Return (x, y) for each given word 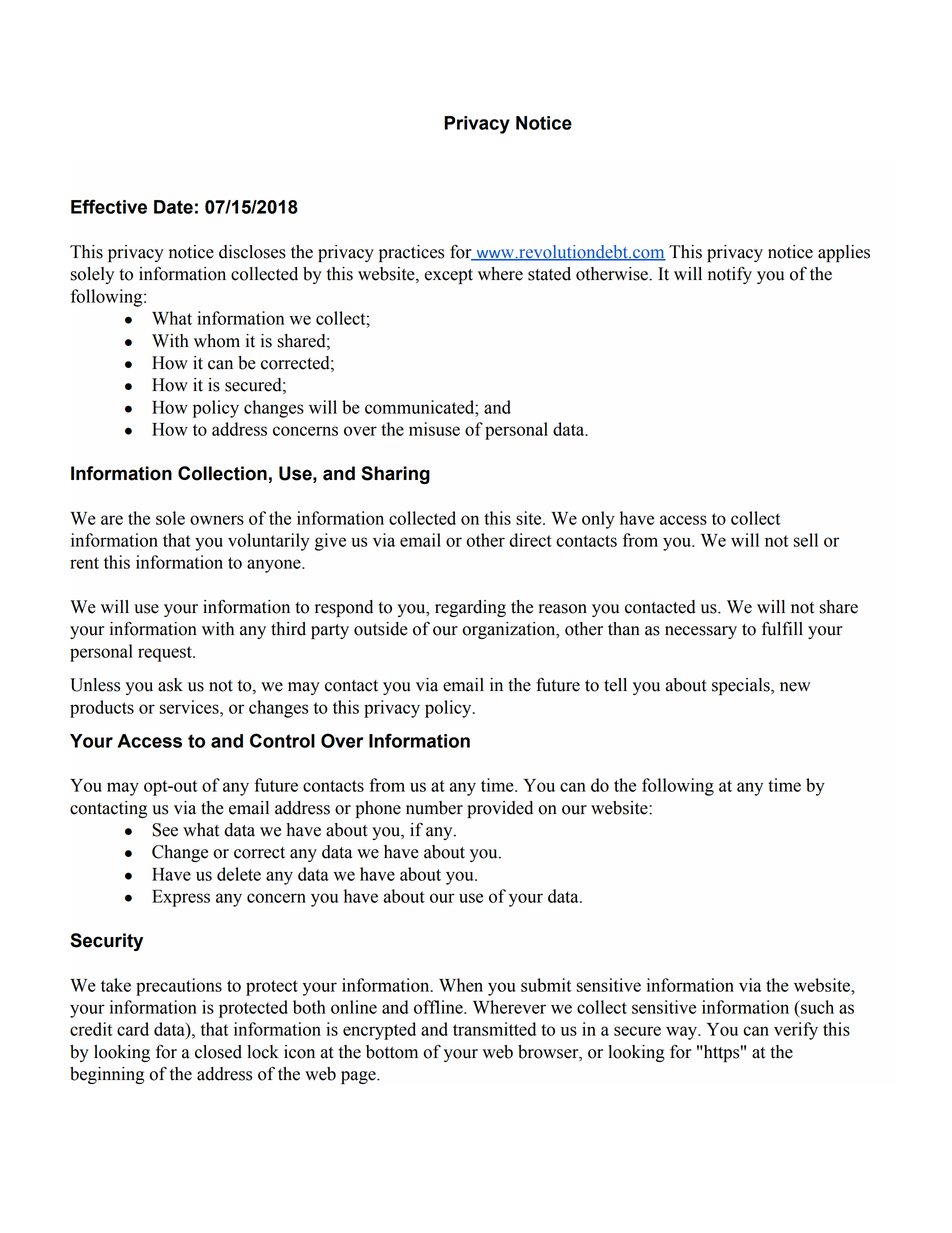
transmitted (494, 1029)
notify (730, 275)
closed (218, 1052)
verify (796, 1031)
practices (411, 253)
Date (173, 207)
